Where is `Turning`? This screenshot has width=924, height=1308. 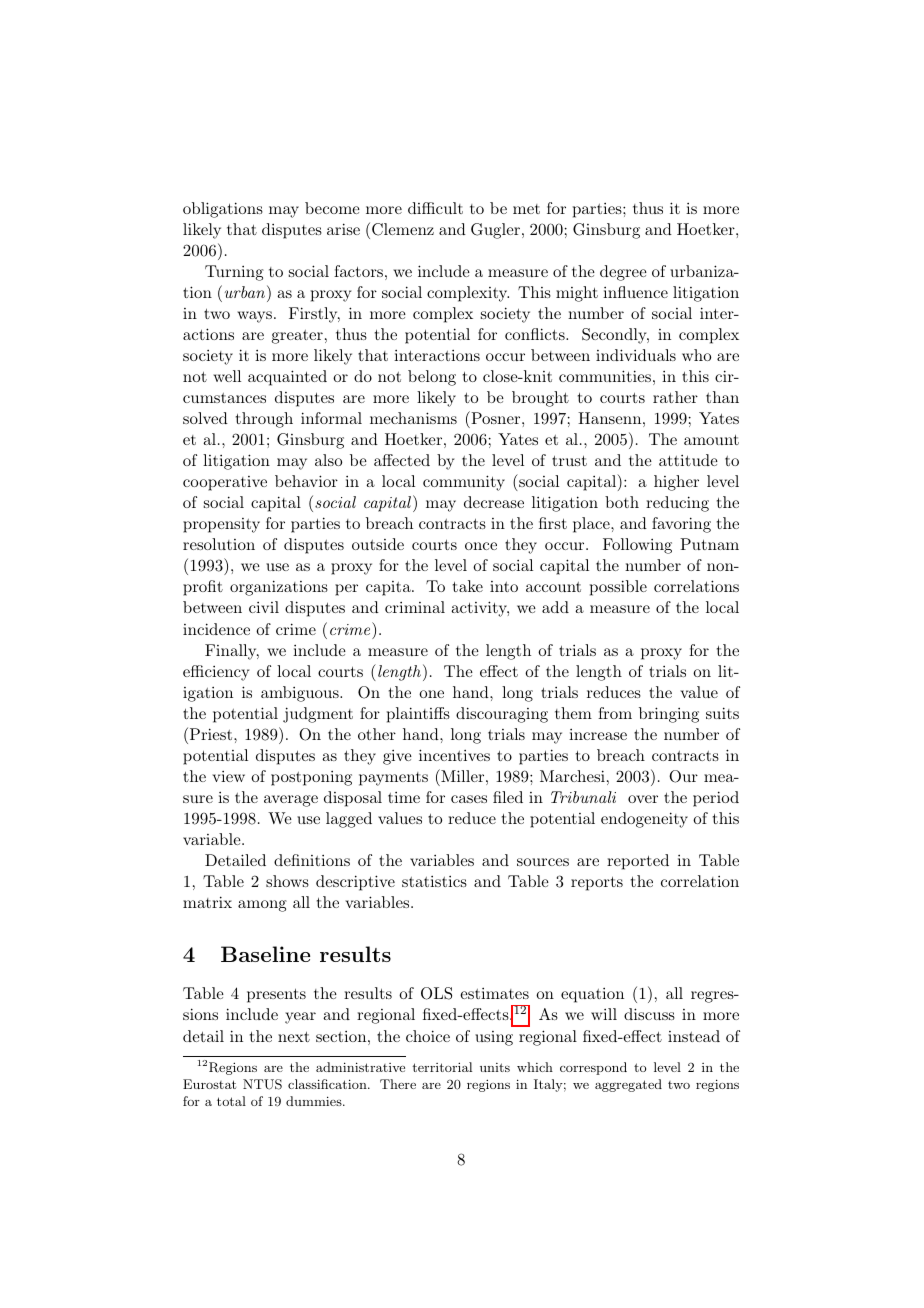
Turning is located at coordinates (234, 273).
